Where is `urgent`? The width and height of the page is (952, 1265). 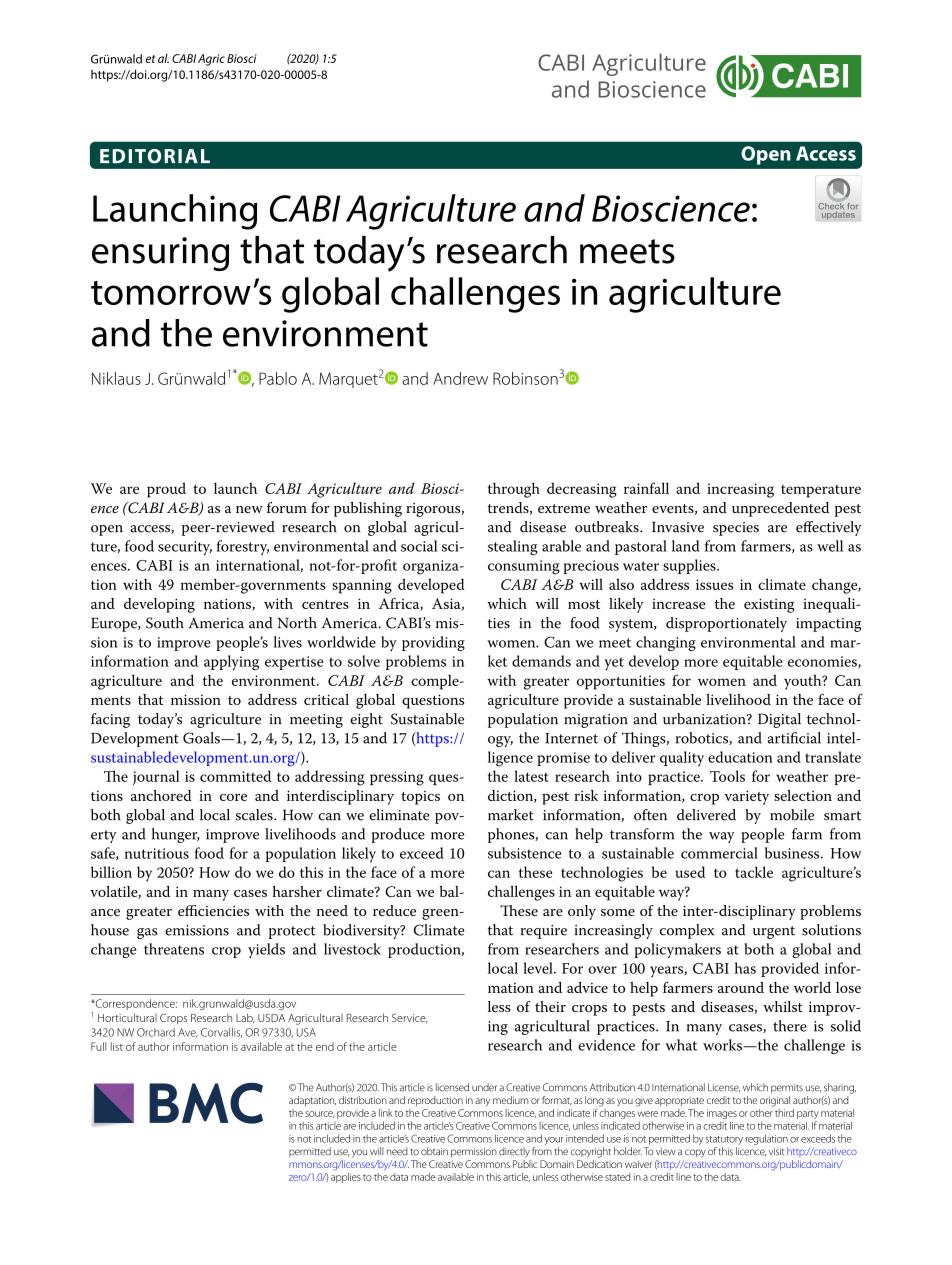
urgent is located at coordinates (774, 932).
